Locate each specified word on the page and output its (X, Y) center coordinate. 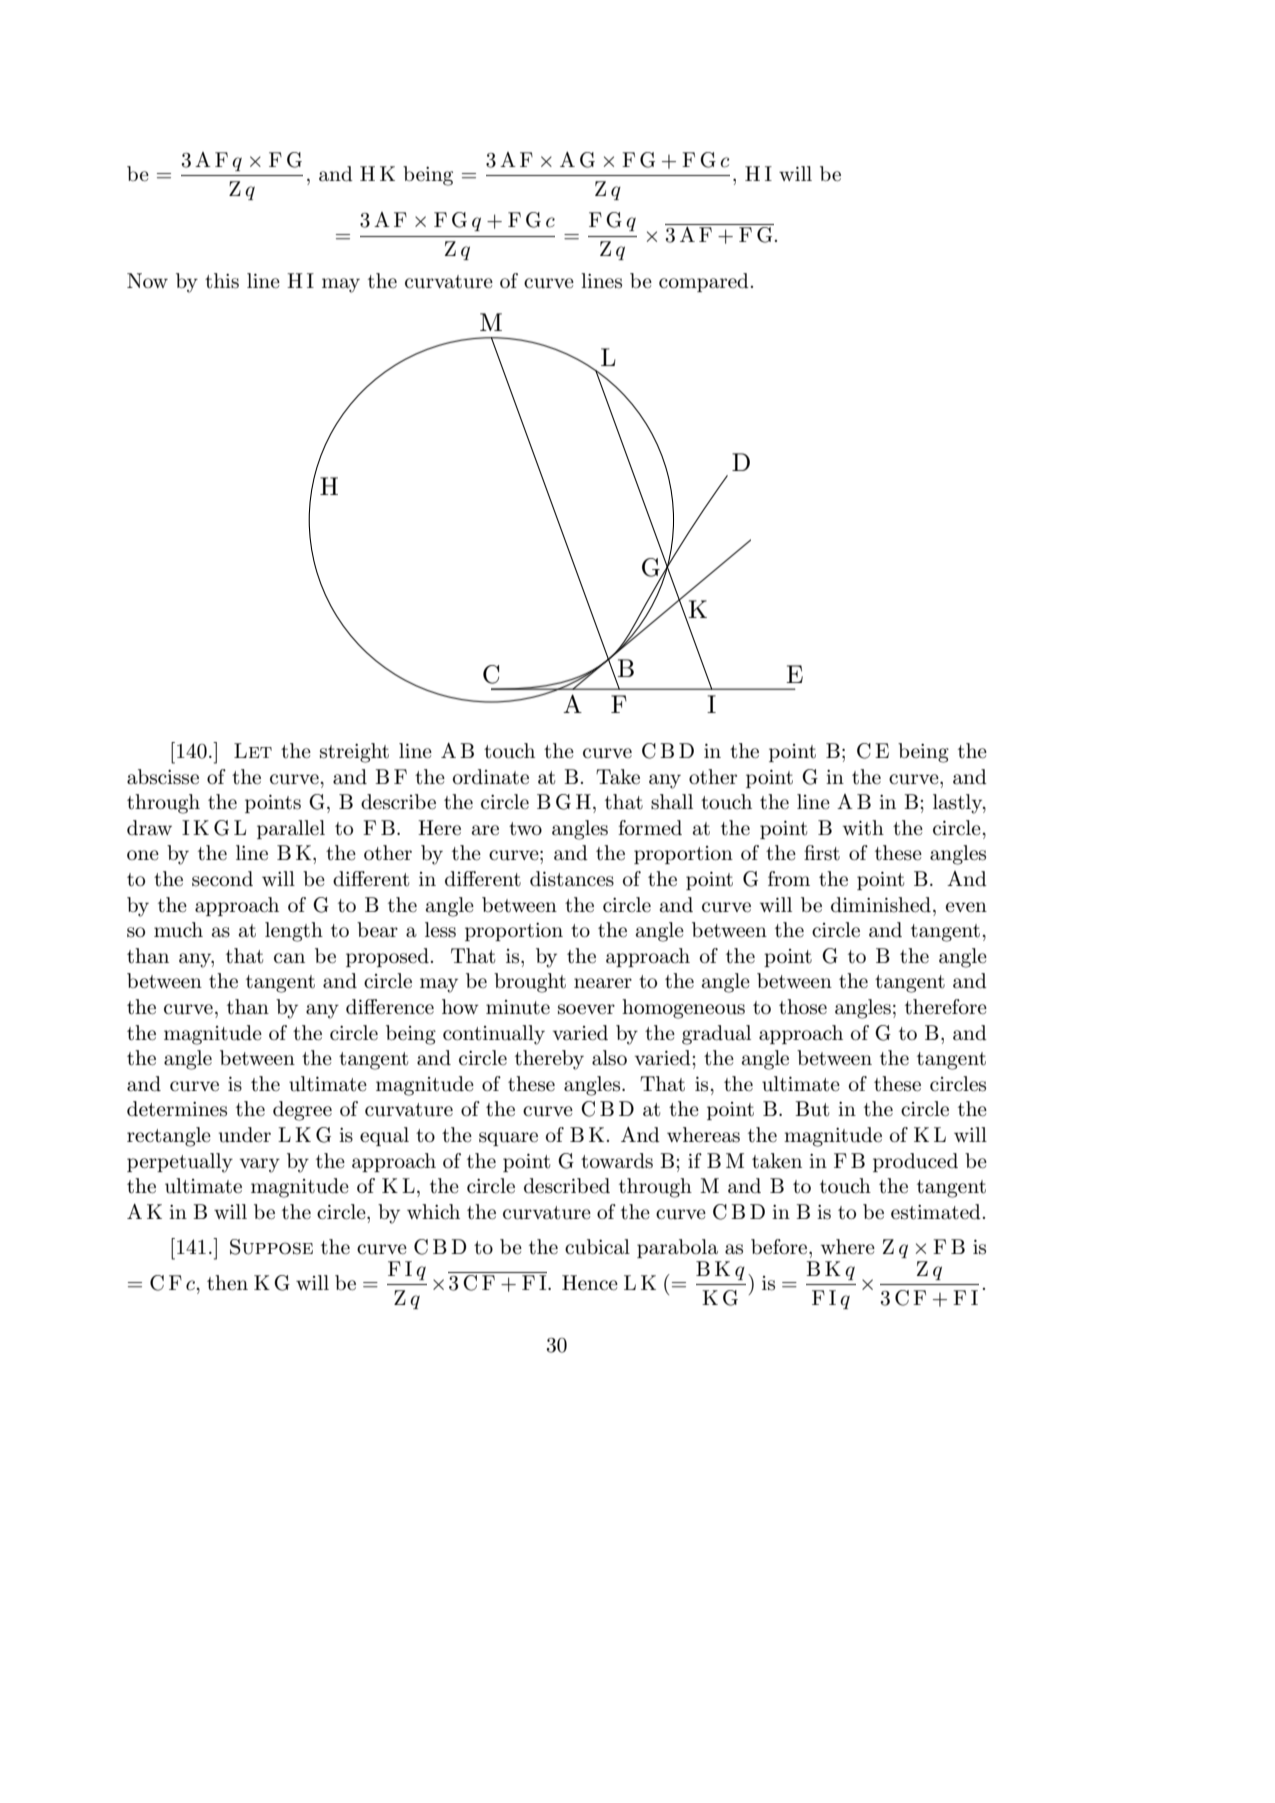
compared (704, 282)
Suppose (271, 1247)
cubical (597, 1247)
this (222, 281)
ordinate (491, 777)
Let (253, 750)
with (863, 828)
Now (147, 280)
